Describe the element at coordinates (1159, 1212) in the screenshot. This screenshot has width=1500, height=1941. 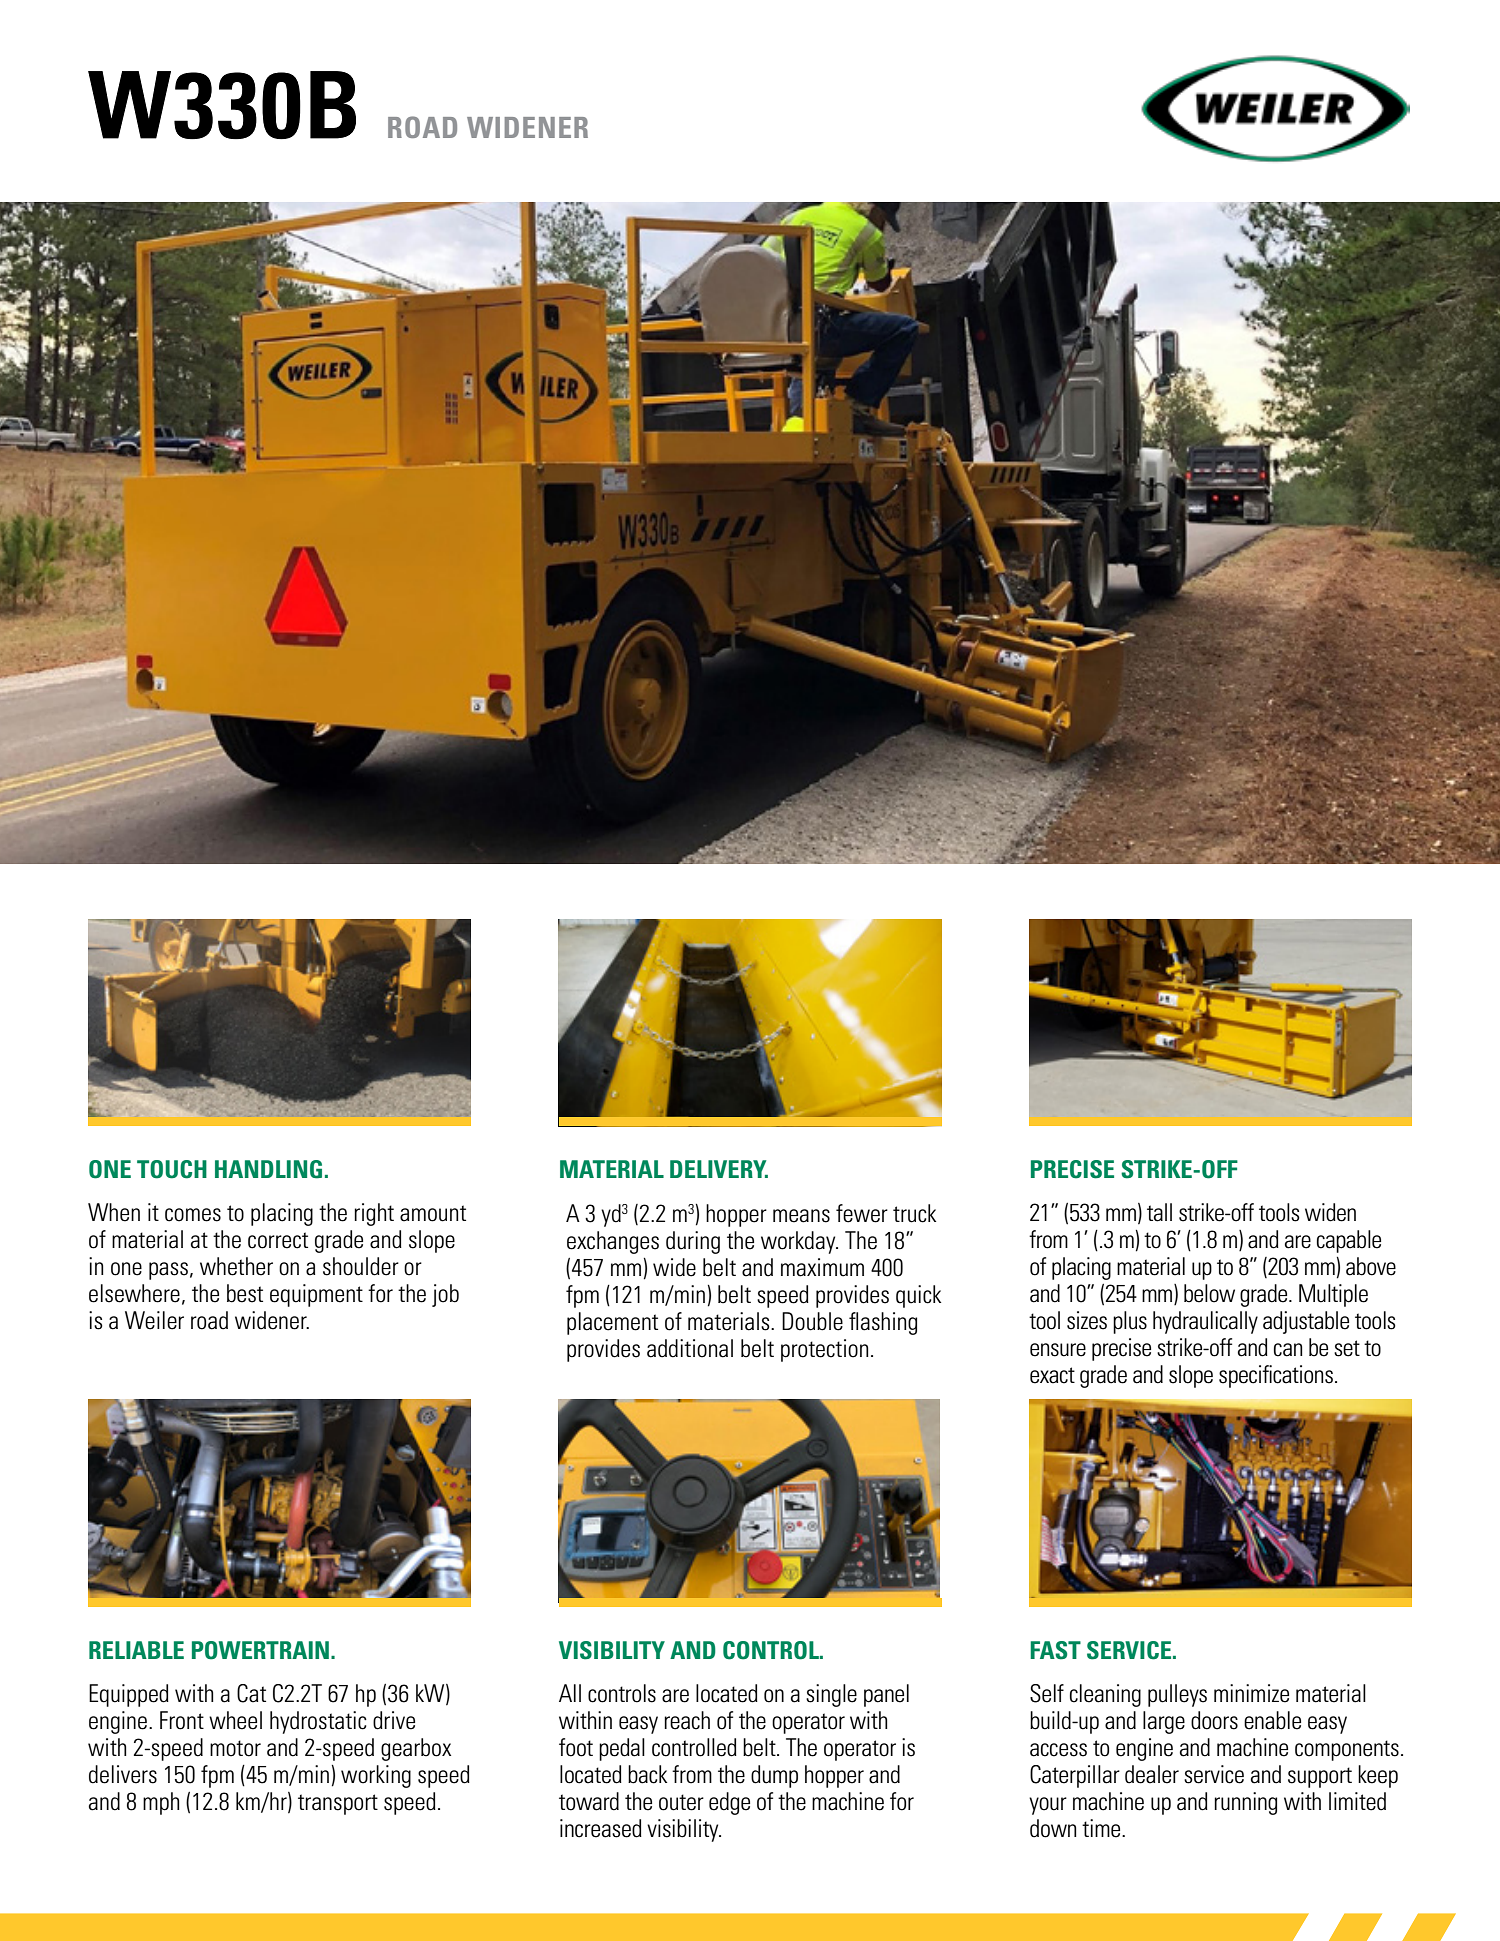
I see `tall` at that location.
